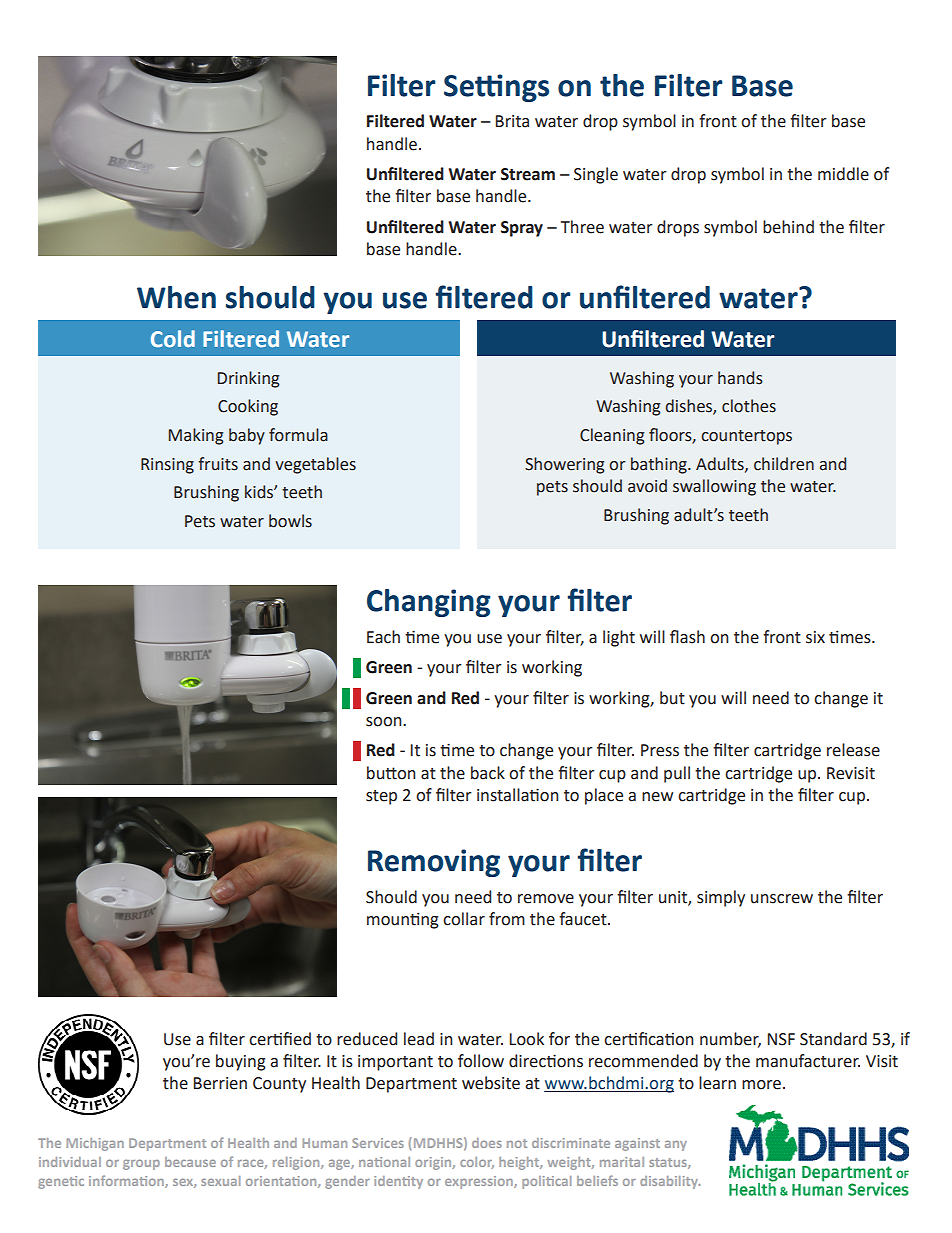  Describe the element at coordinates (843, 174) in the page. I see `middle` at that location.
